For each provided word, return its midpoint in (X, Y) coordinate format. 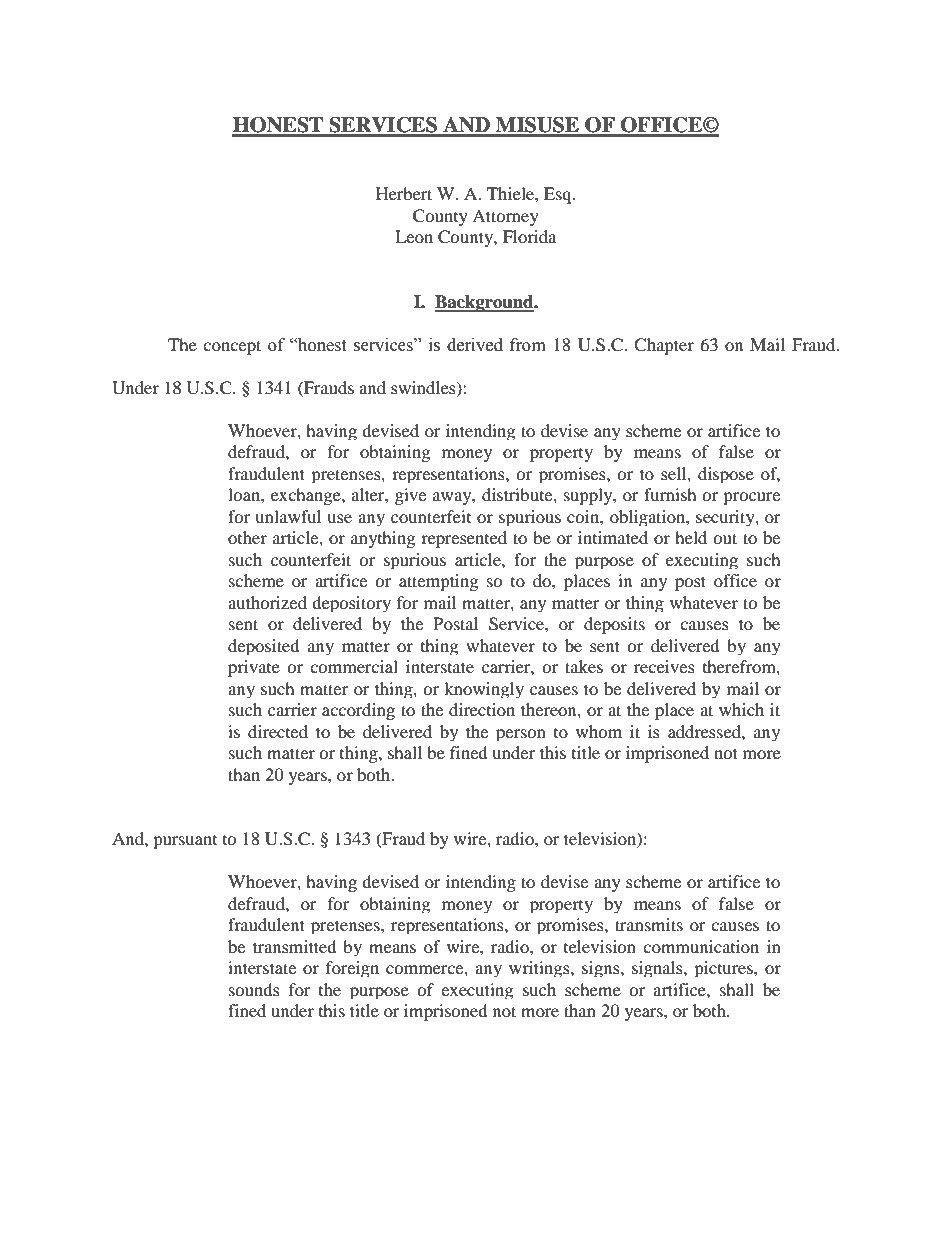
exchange (307, 496)
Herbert (404, 193)
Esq (559, 195)
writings (540, 969)
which (741, 709)
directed (278, 731)
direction (482, 709)
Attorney (505, 217)
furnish (670, 494)
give (410, 496)
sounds (254, 989)
